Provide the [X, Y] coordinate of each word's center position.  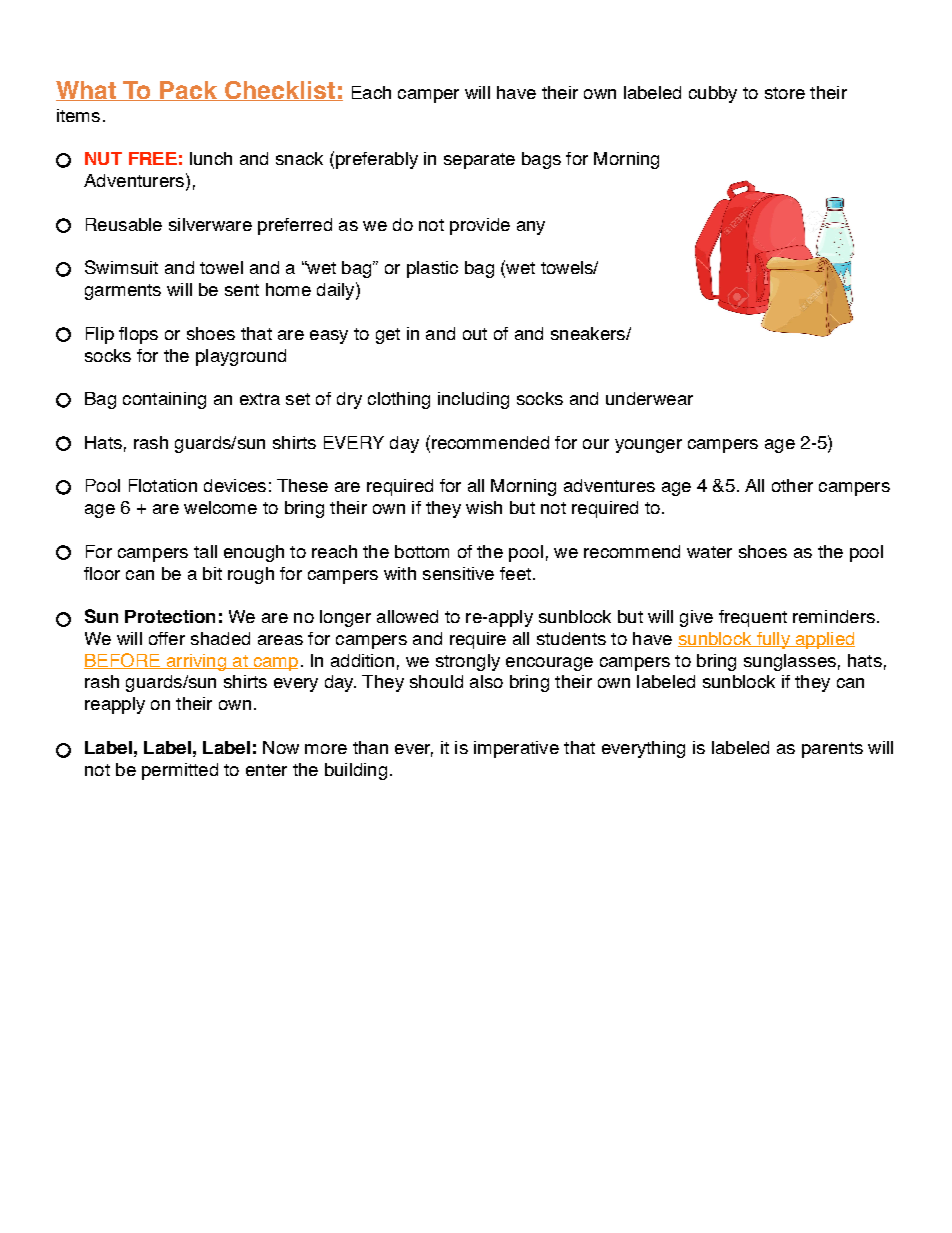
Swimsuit [121, 267]
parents [832, 750]
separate [479, 161]
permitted [180, 771]
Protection [170, 616]
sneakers [589, 333]
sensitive [458, 573]
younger [648, 446]
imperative [516, 749]
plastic [432, 269]
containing [164, 400]
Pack [189, 91]
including [473, 400]
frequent [753, 618]
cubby [713, 94]
